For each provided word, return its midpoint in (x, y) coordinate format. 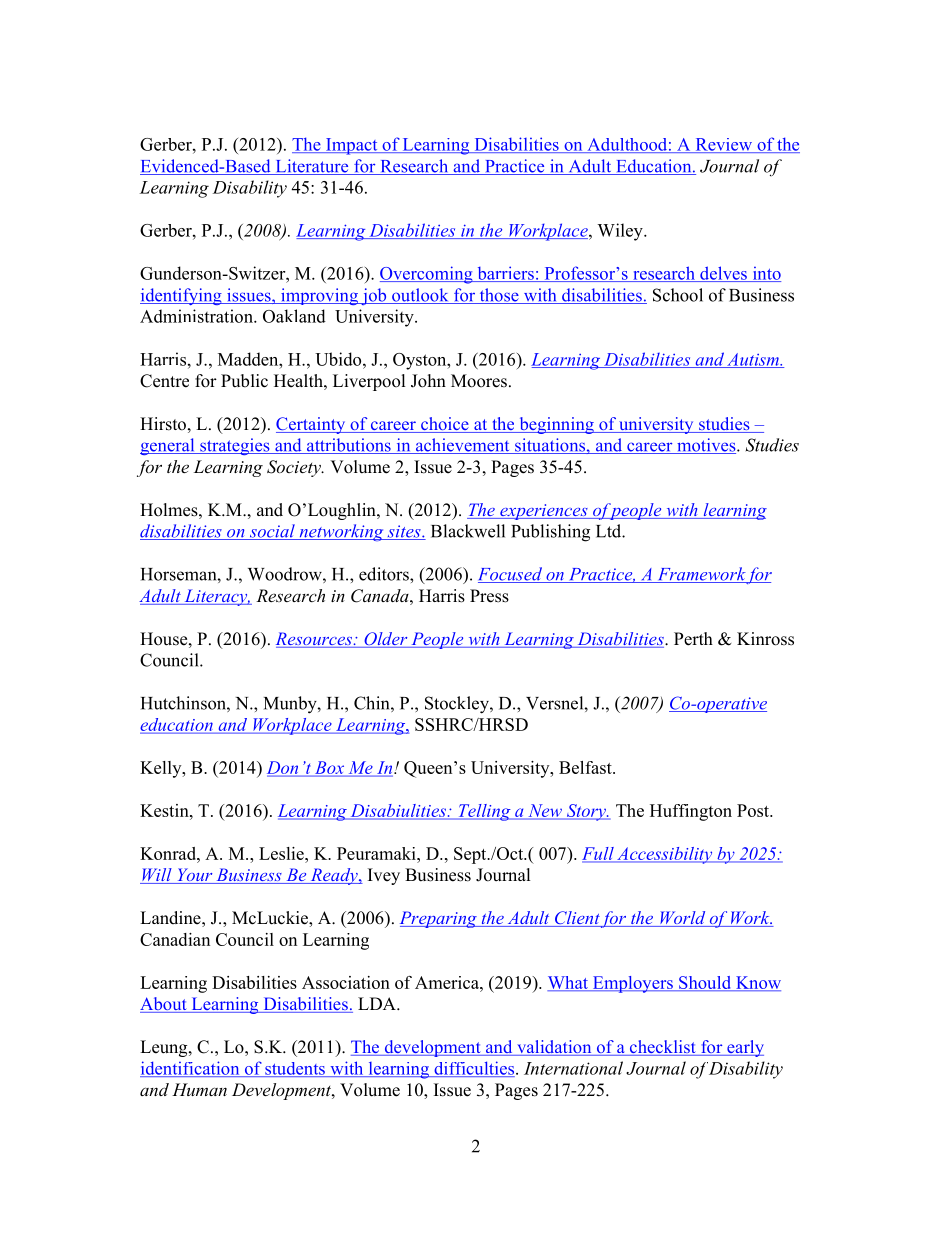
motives (706, 446)
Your (195, 876)
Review (724, 145)
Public (244, 381)
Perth (693, 639)
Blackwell (468, 531)
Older (386, 640)
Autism (753, 360)
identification (191, 1069)
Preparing (439, 919)
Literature (312, 167)
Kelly (162, 769)
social (272, 532)
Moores (479, 381)
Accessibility (665, 855)
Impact (352, 146)
